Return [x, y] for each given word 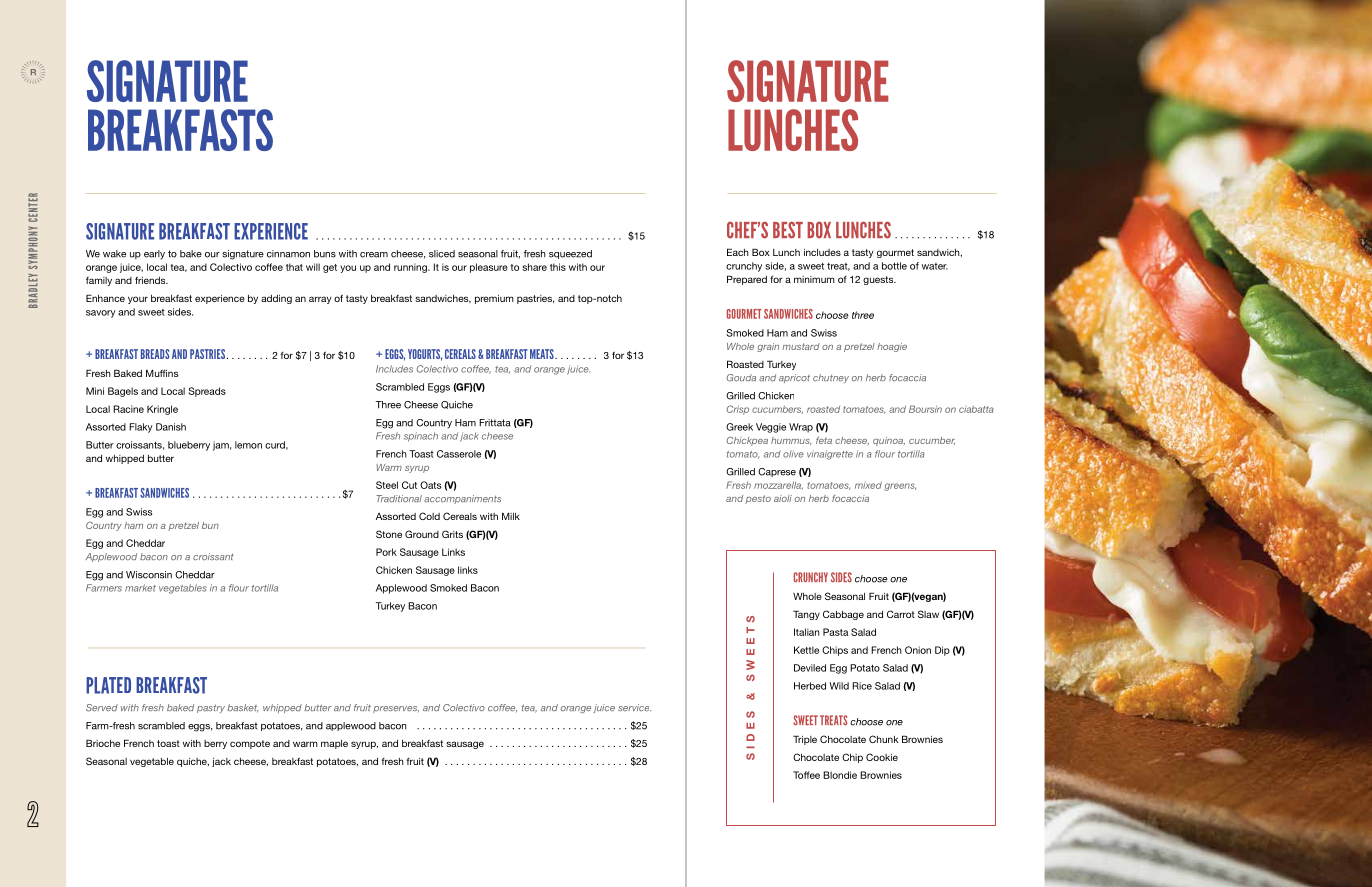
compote [250, 744]
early [154, 255]
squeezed [570, 254]
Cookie [882, 757]
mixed [868, 485]
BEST [788, 230]
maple [334, 744]
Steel [387, 485]
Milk [511, 516]
